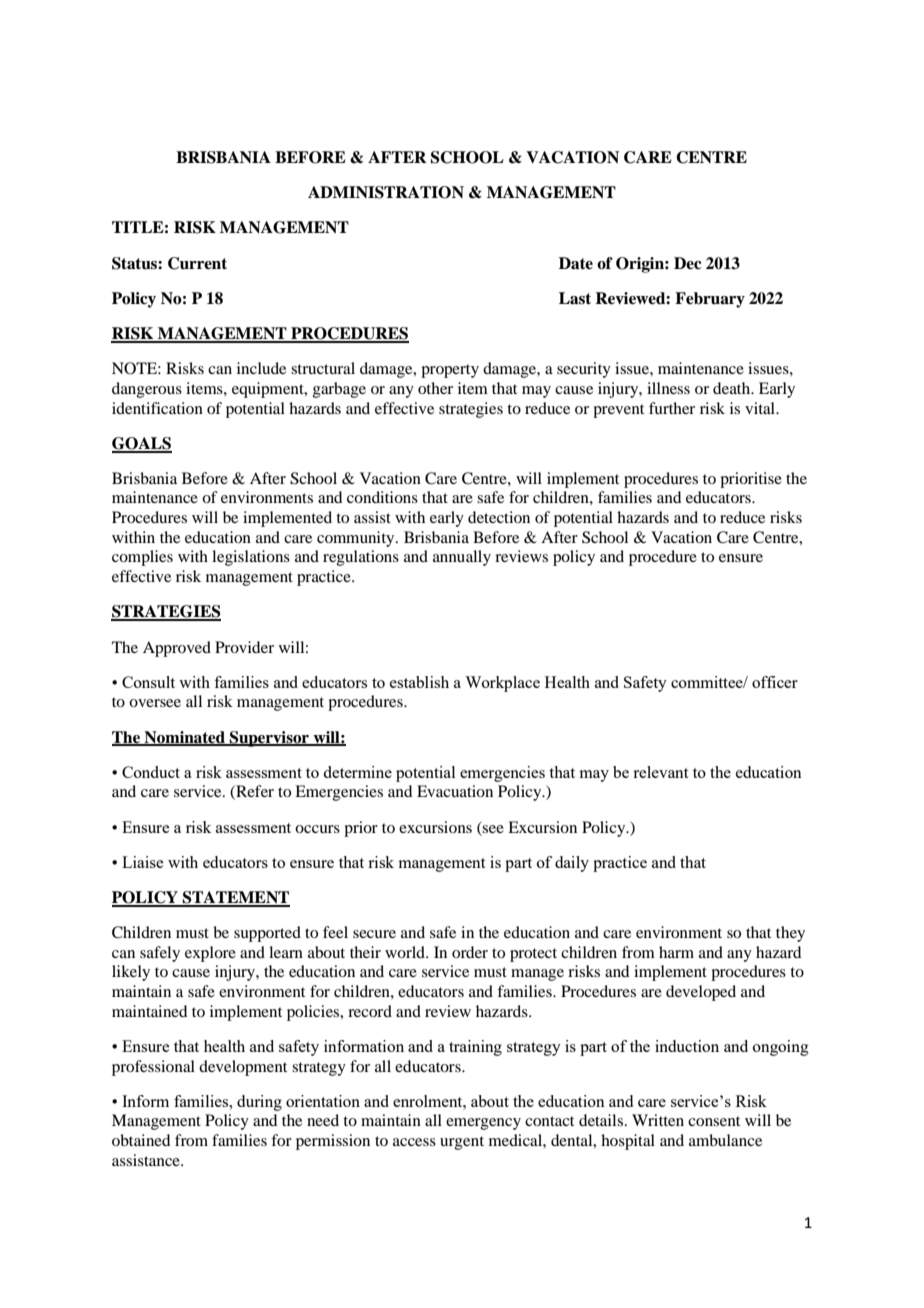 The height and width of the document is (1308, 924). I want to click on further, so click(672, 408).
